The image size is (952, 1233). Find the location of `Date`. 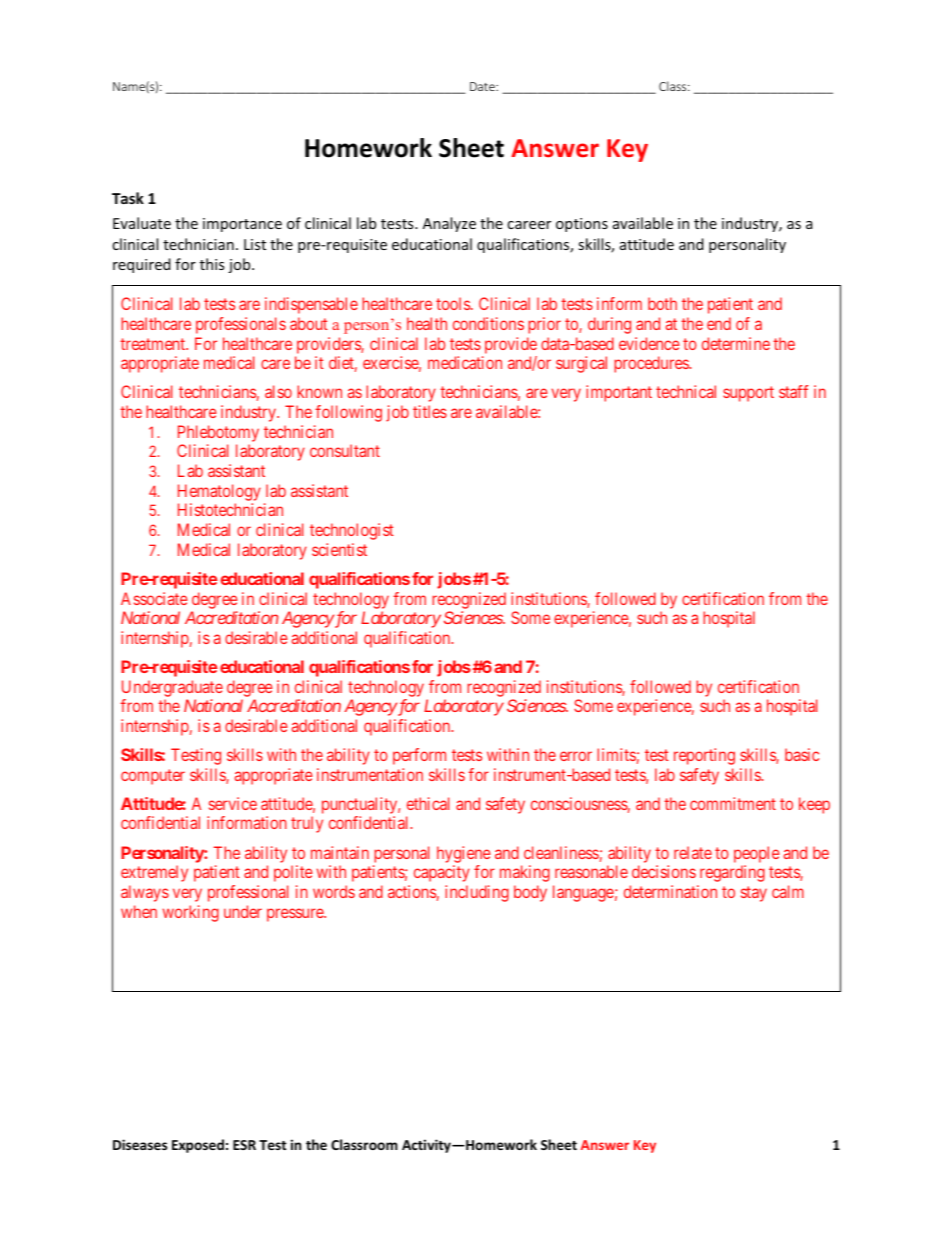

Date is located at coordinates (483, 86).
